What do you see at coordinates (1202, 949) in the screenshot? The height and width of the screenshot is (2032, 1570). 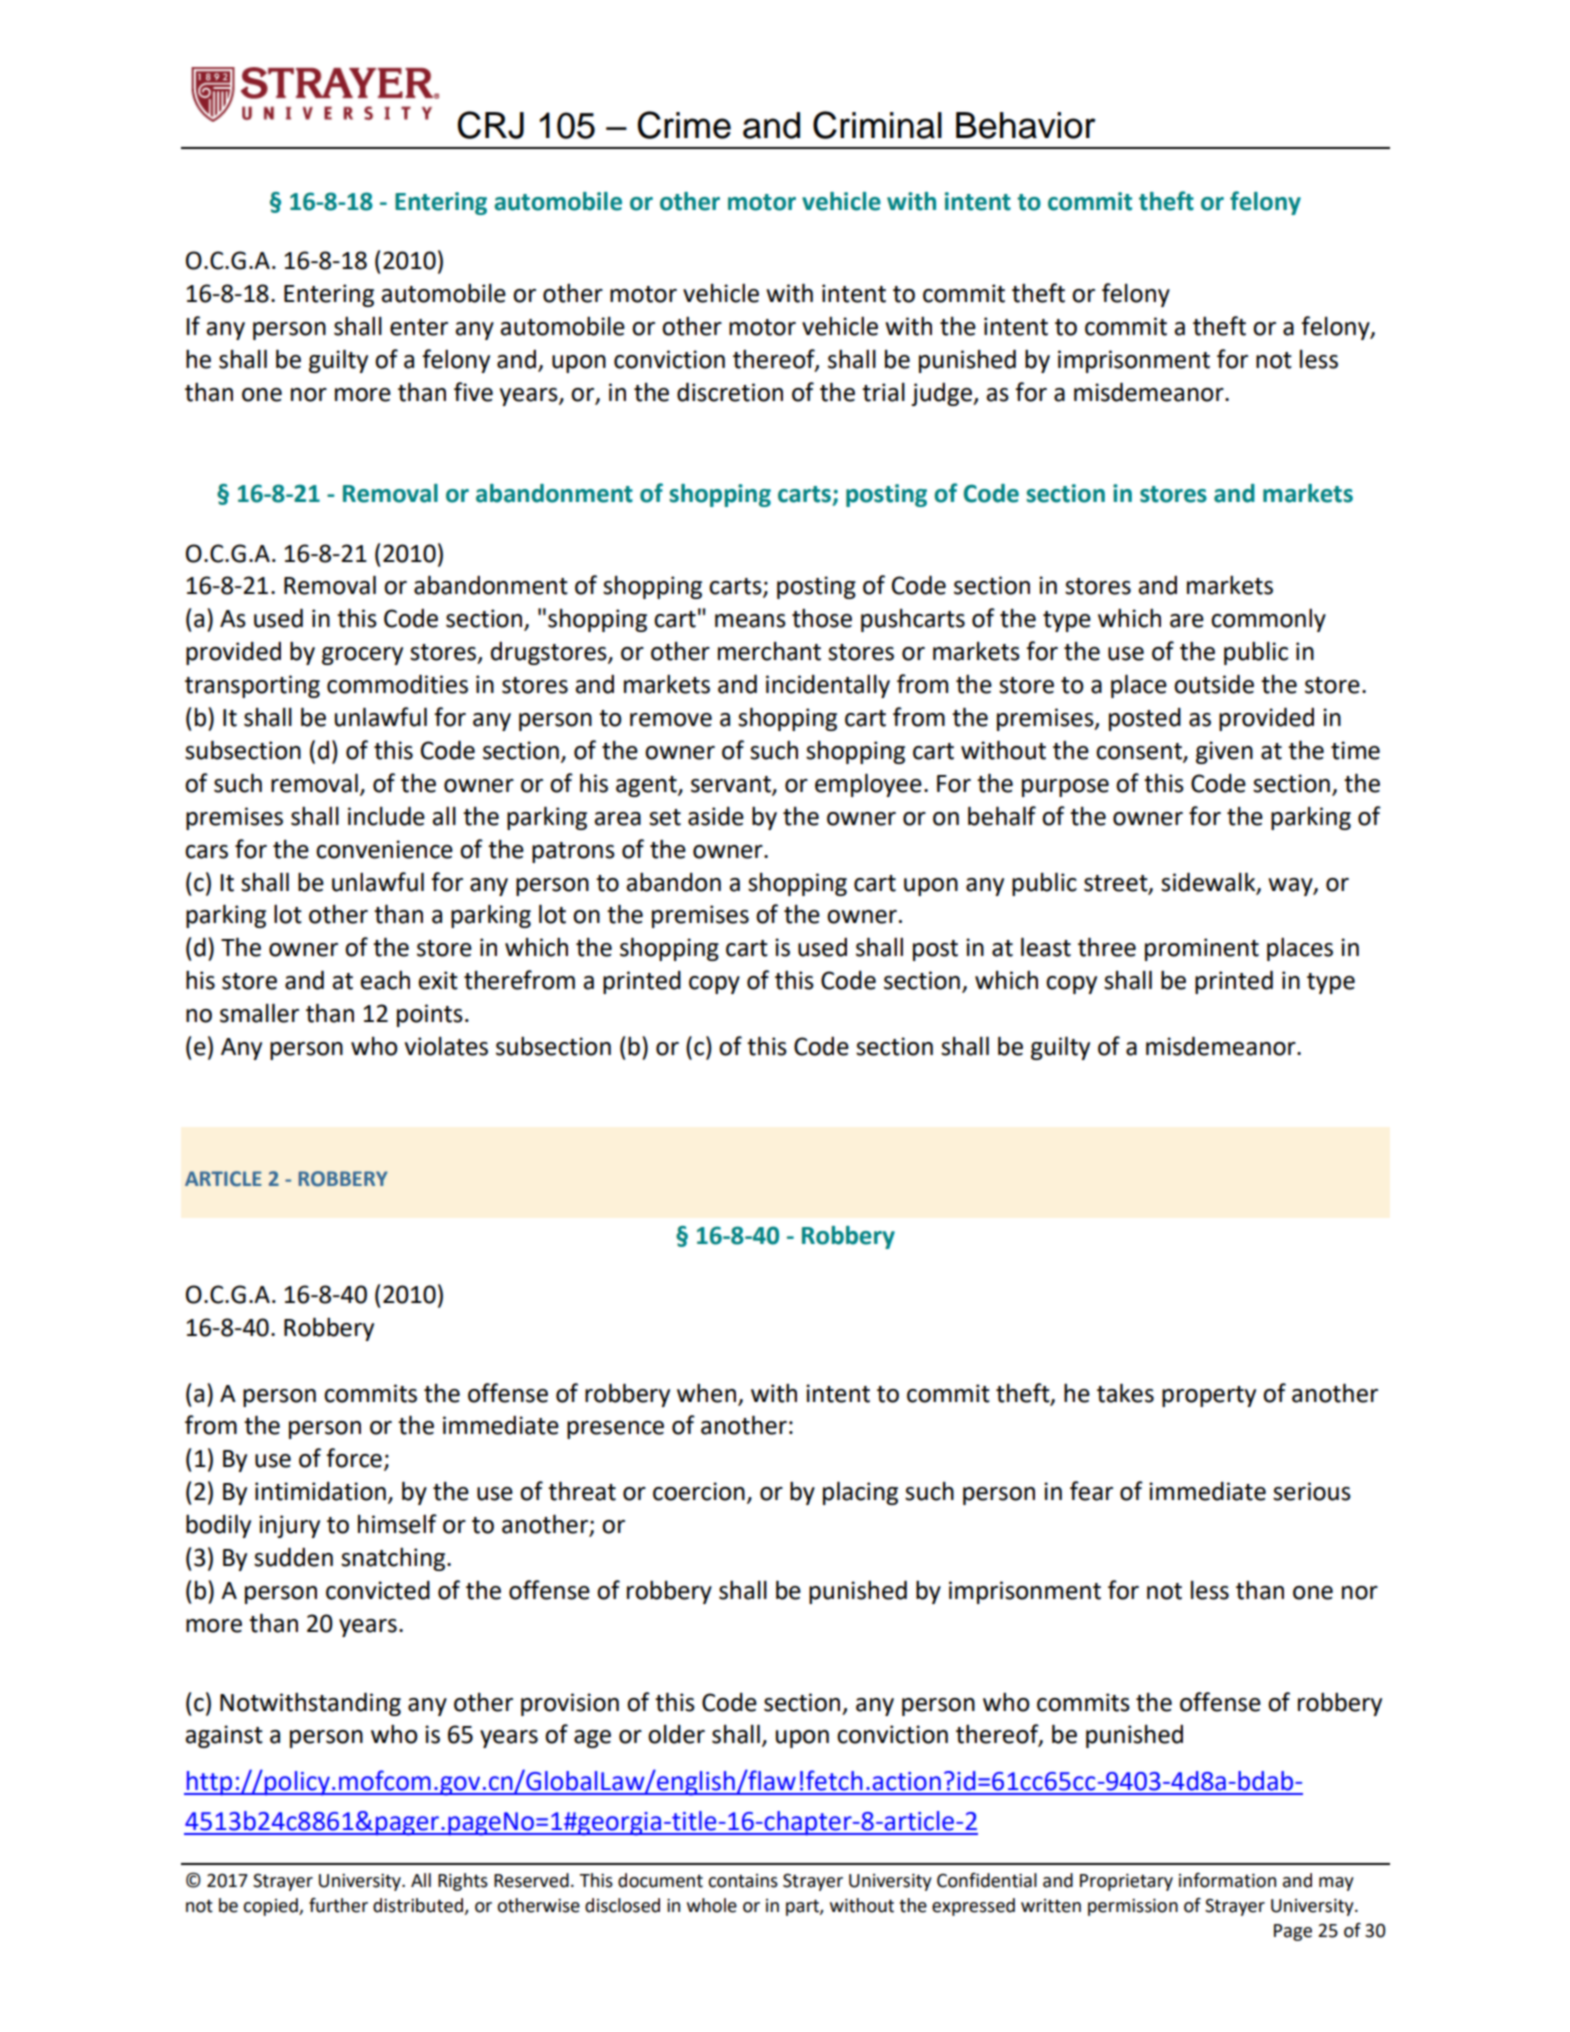 I see `prominent` at bounding box center [1202, 949].
